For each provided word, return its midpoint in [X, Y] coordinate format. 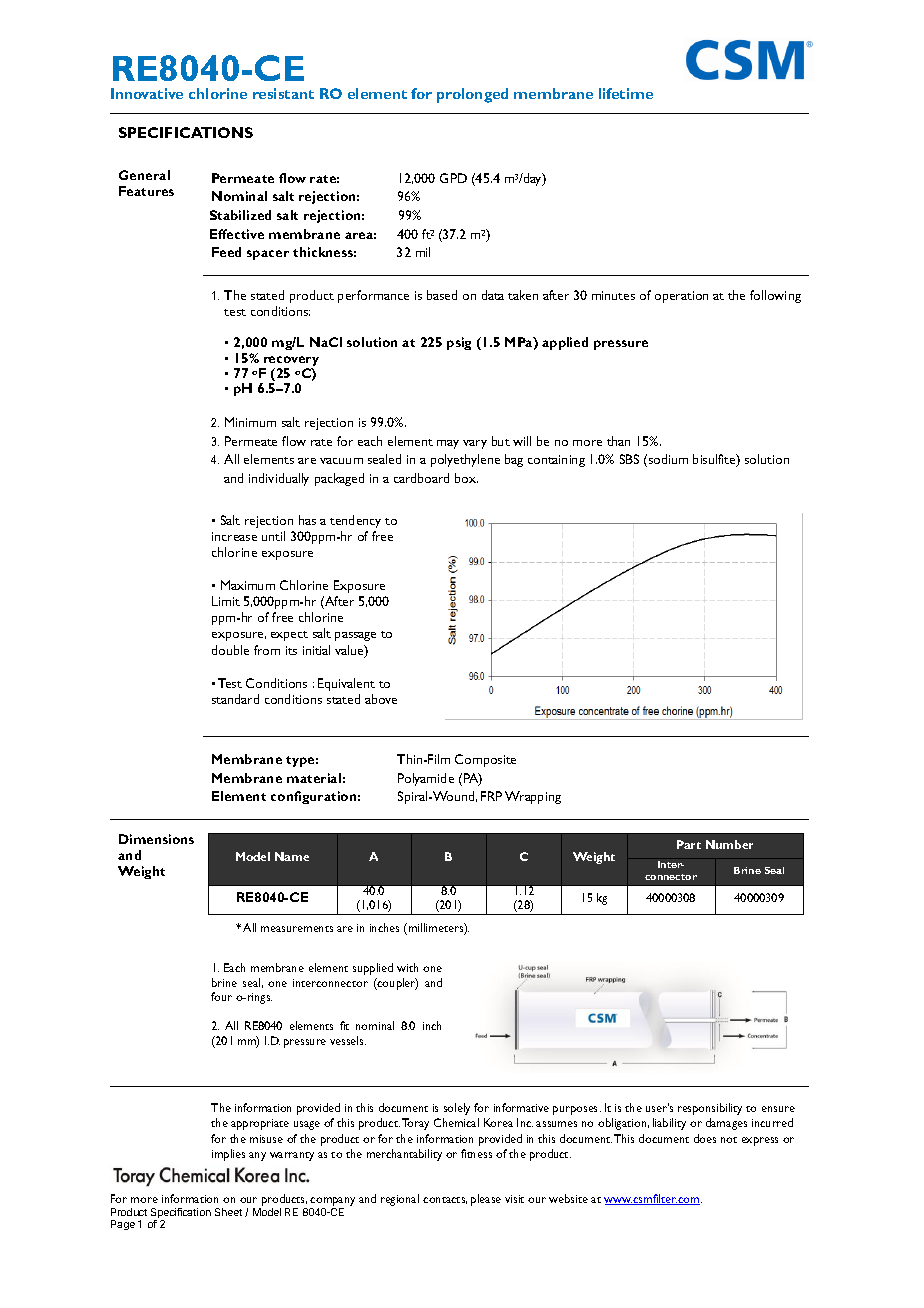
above [381, 699]
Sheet [228, 1212]
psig [459, 343]
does [705, 1138]
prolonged [472, 95]
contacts [445, 1200]
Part [689, 844]
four [221, 996]
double [230, 650]
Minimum [250, 422]
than [618, 441]
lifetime [626, 93]
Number [729, 844]
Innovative [147, 93]
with [407, 967]
